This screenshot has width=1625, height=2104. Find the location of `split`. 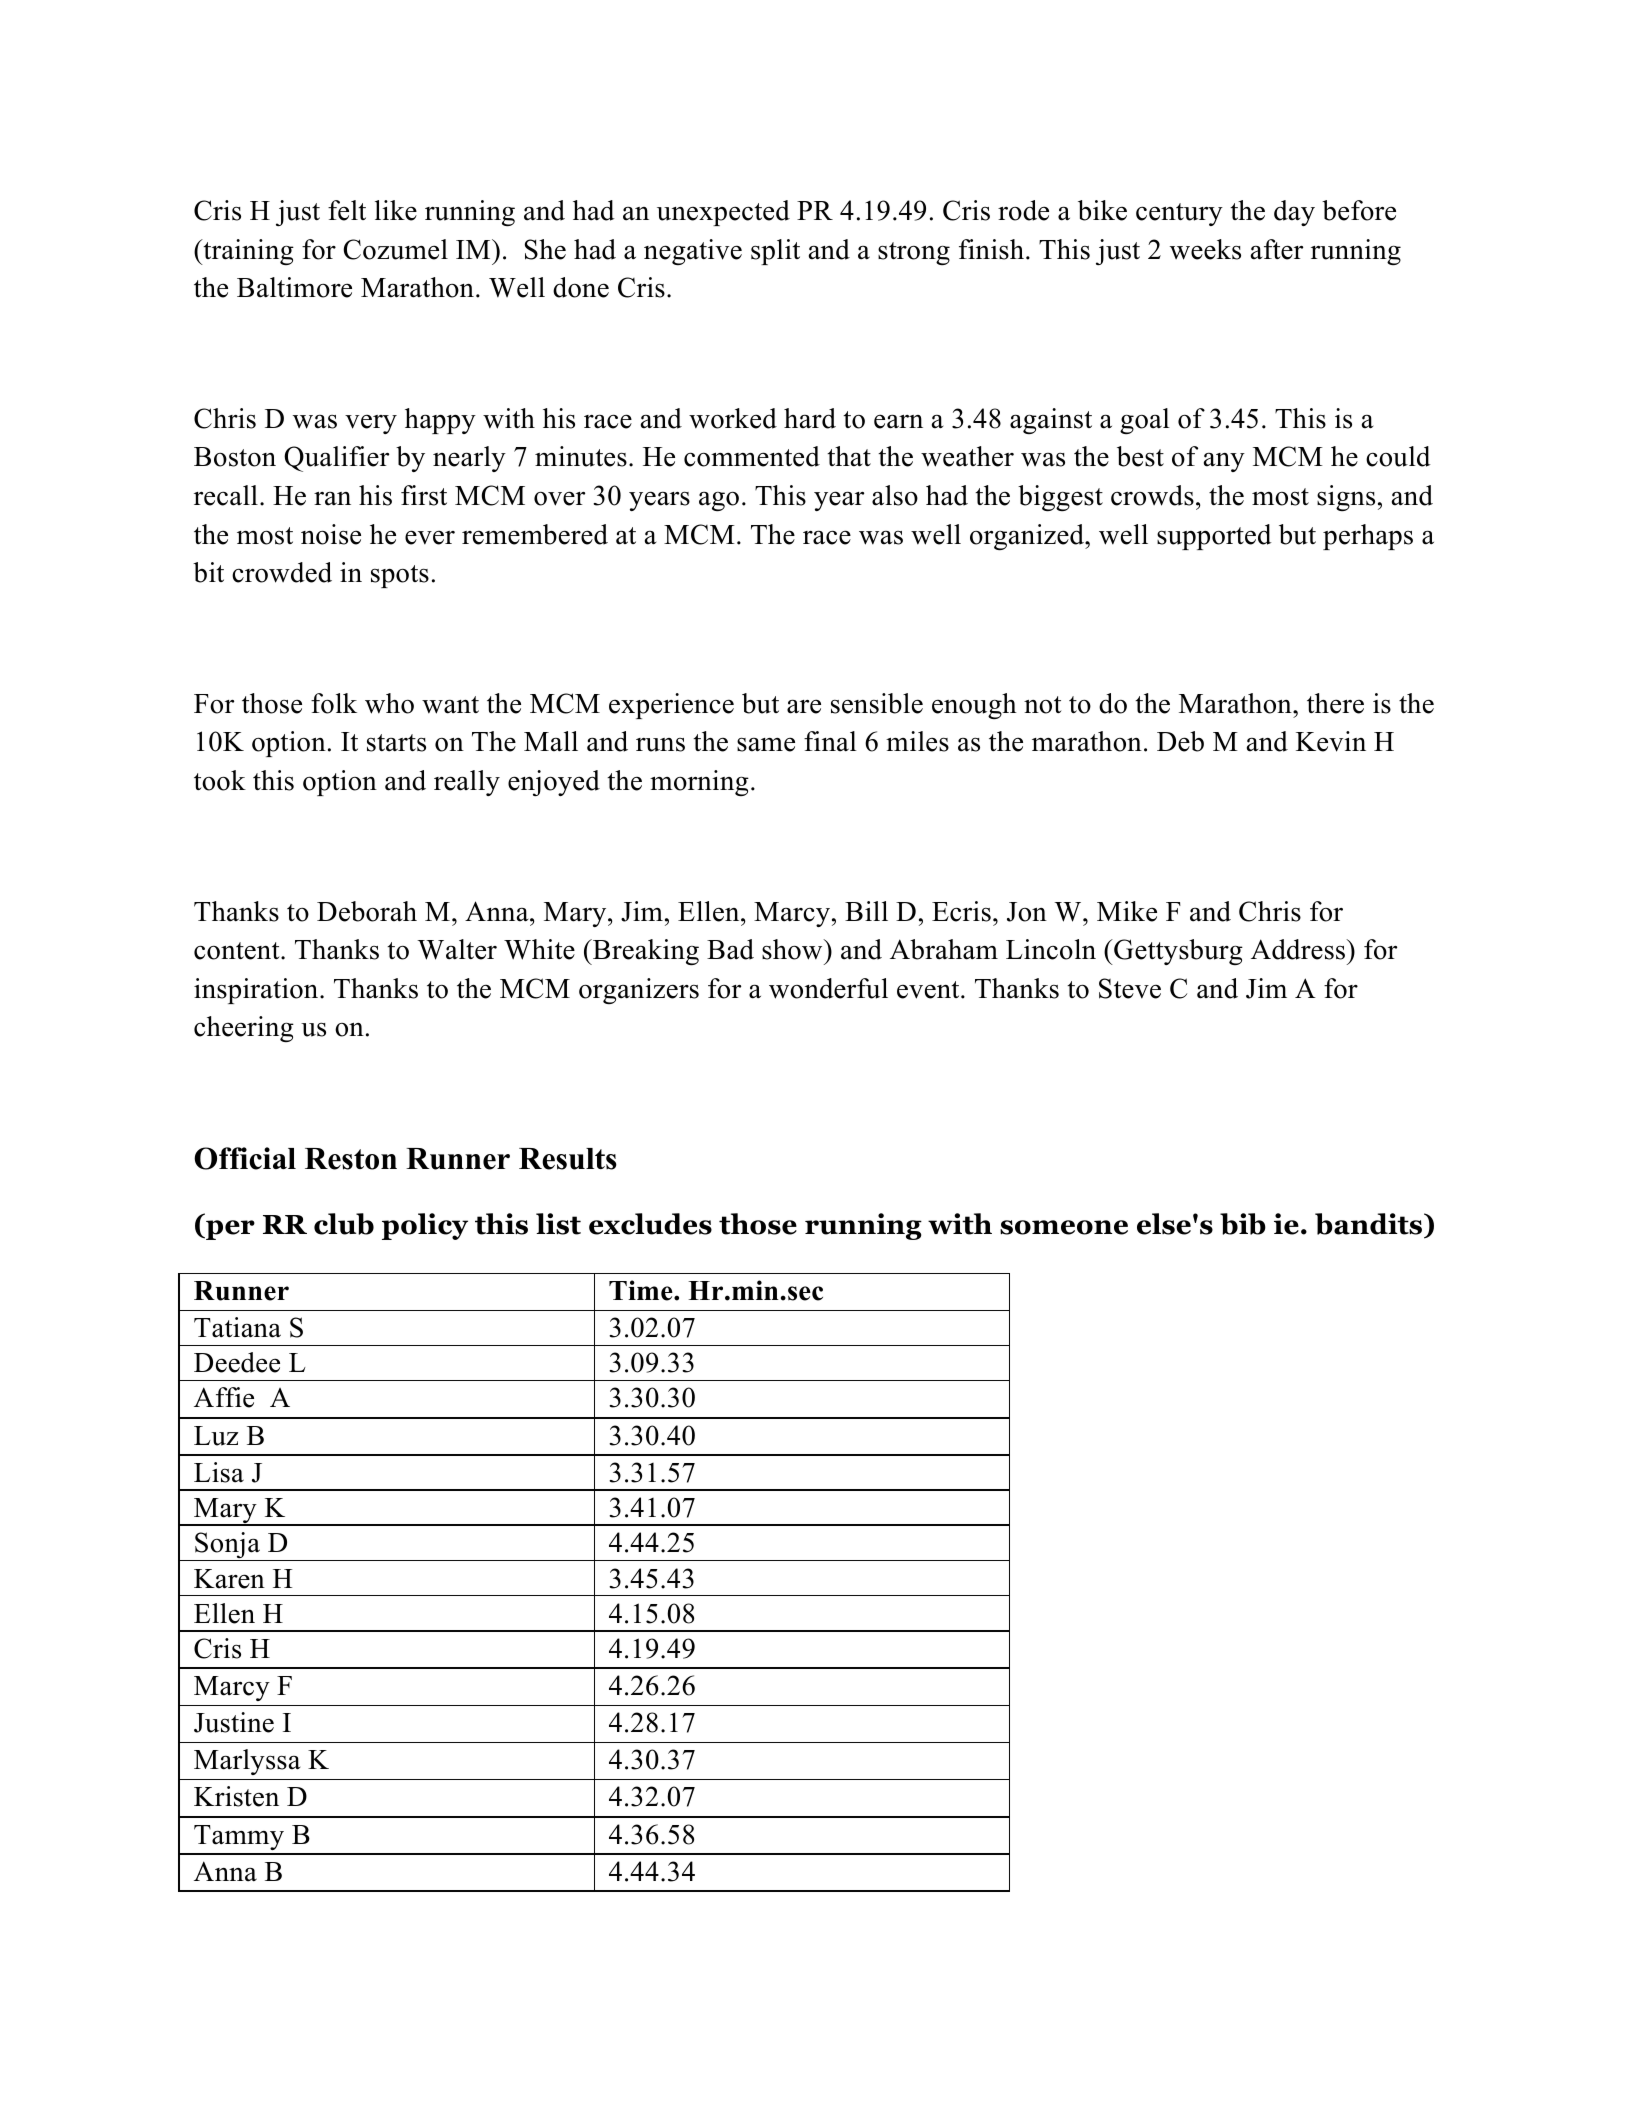

split is located at coordinates (775, 252).
